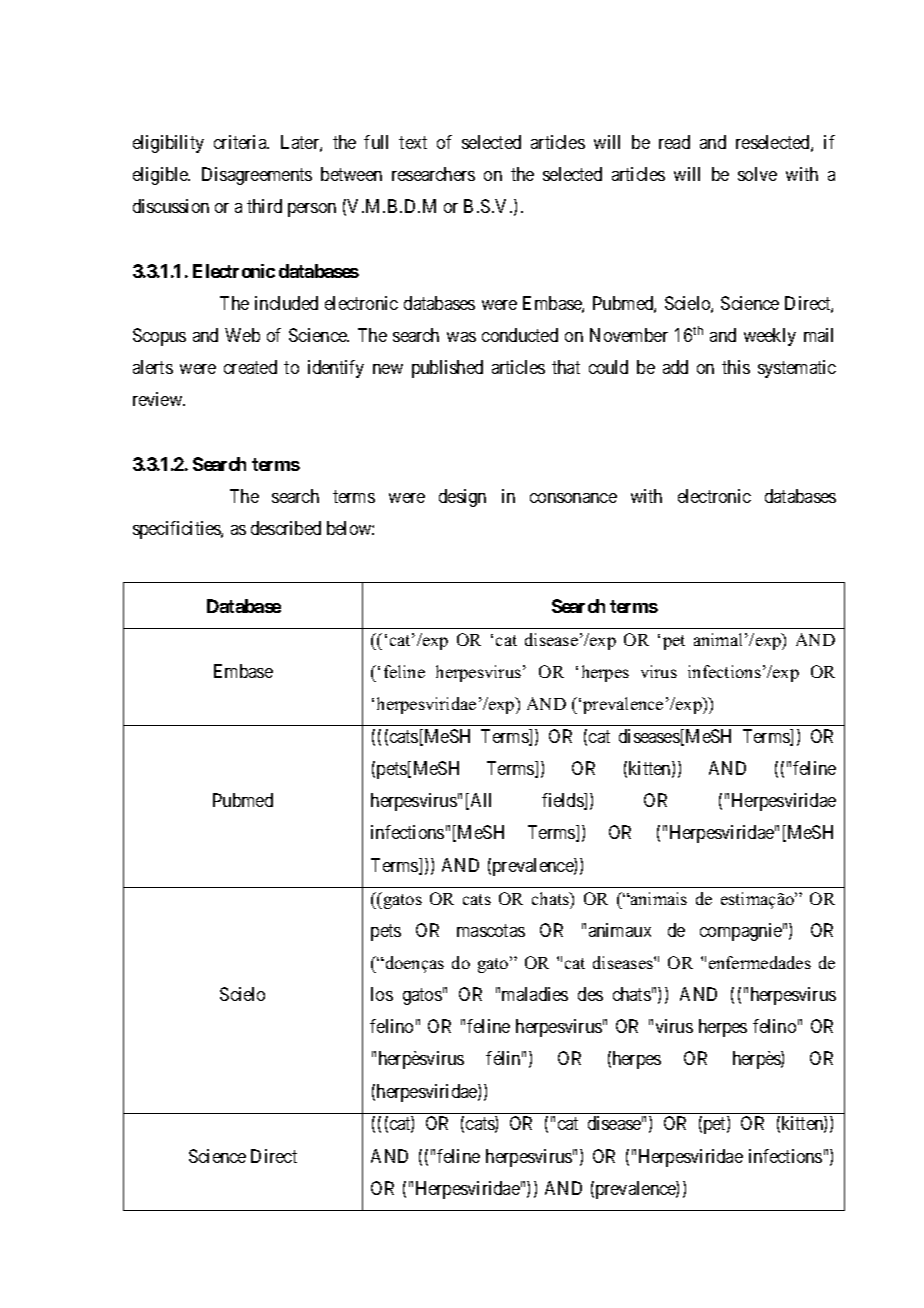 The width and height of the screenshot is (924, 1308). I want to click on los, so click(382, 994).
